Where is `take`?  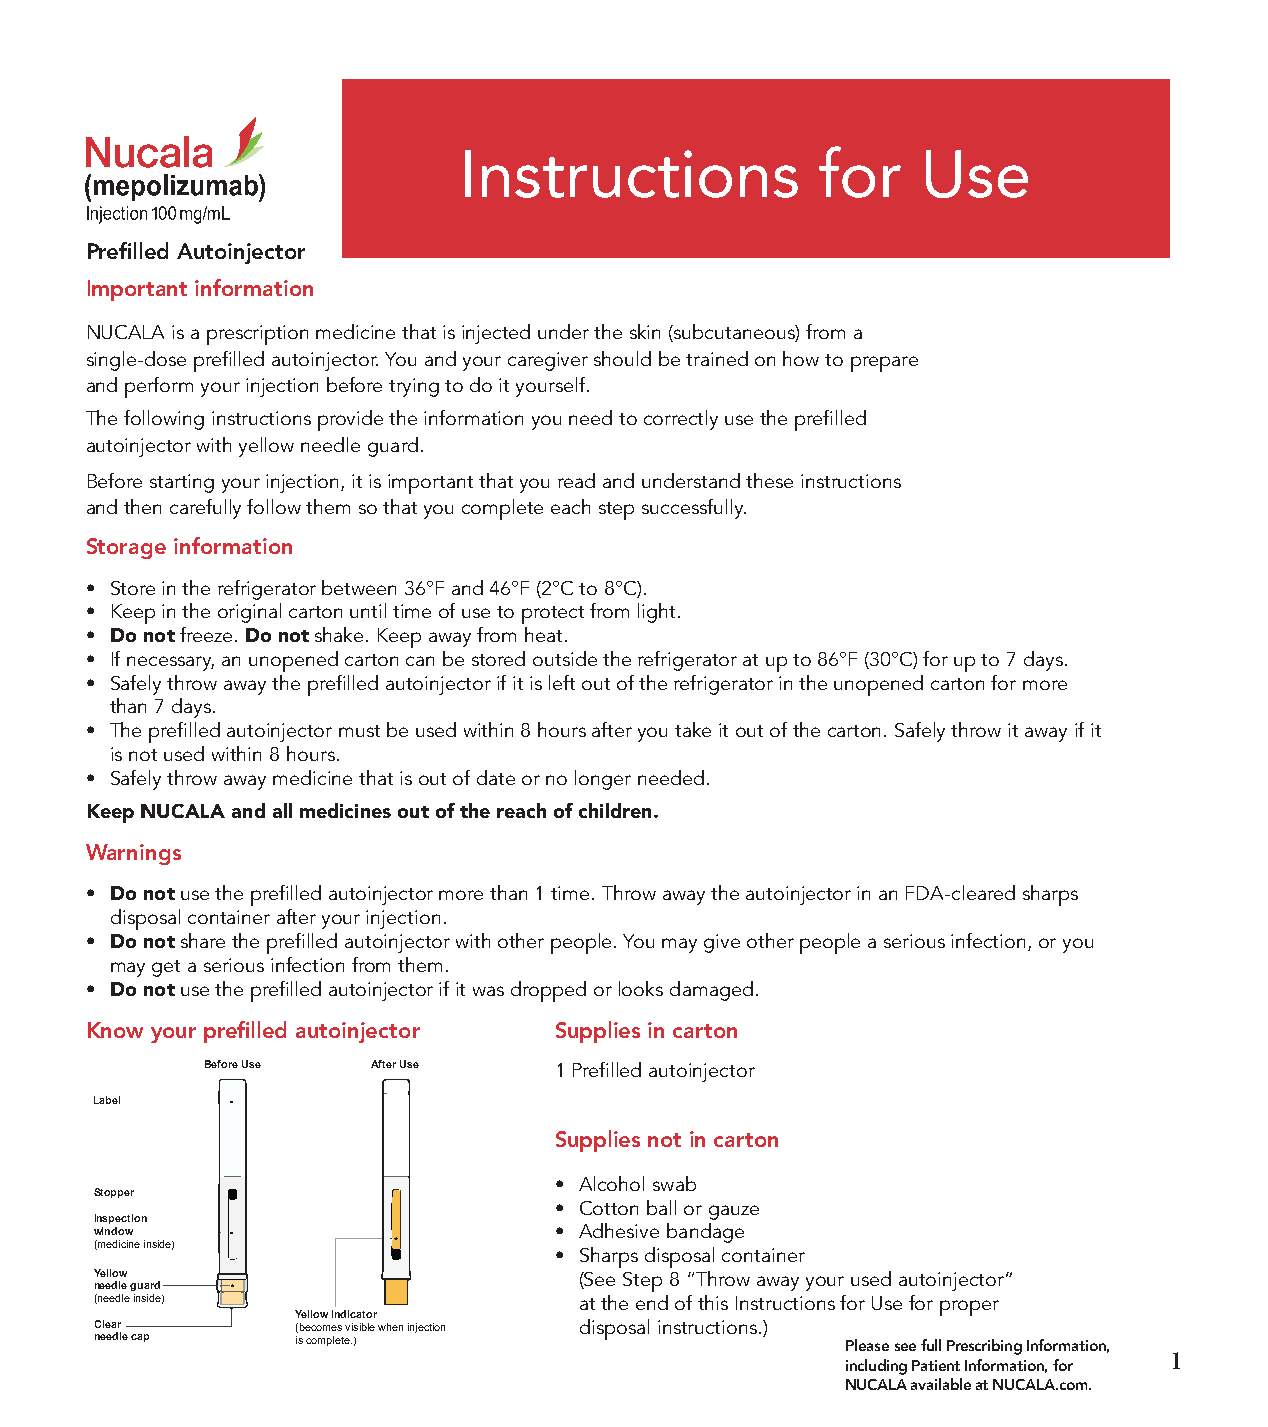
take is located at coordinates (693, 729).
